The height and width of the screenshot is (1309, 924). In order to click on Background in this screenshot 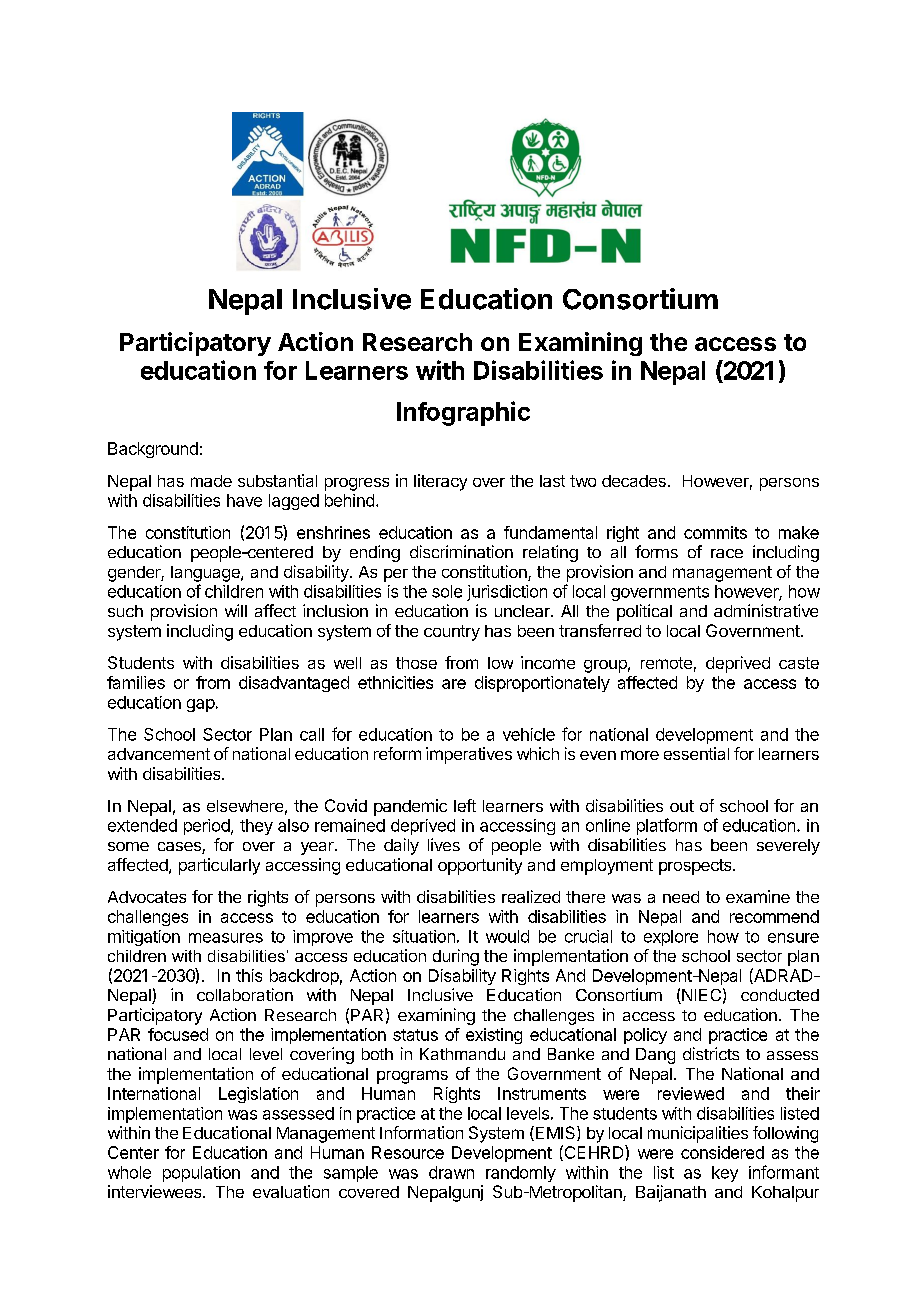, I will do `click(153, 450)`.
